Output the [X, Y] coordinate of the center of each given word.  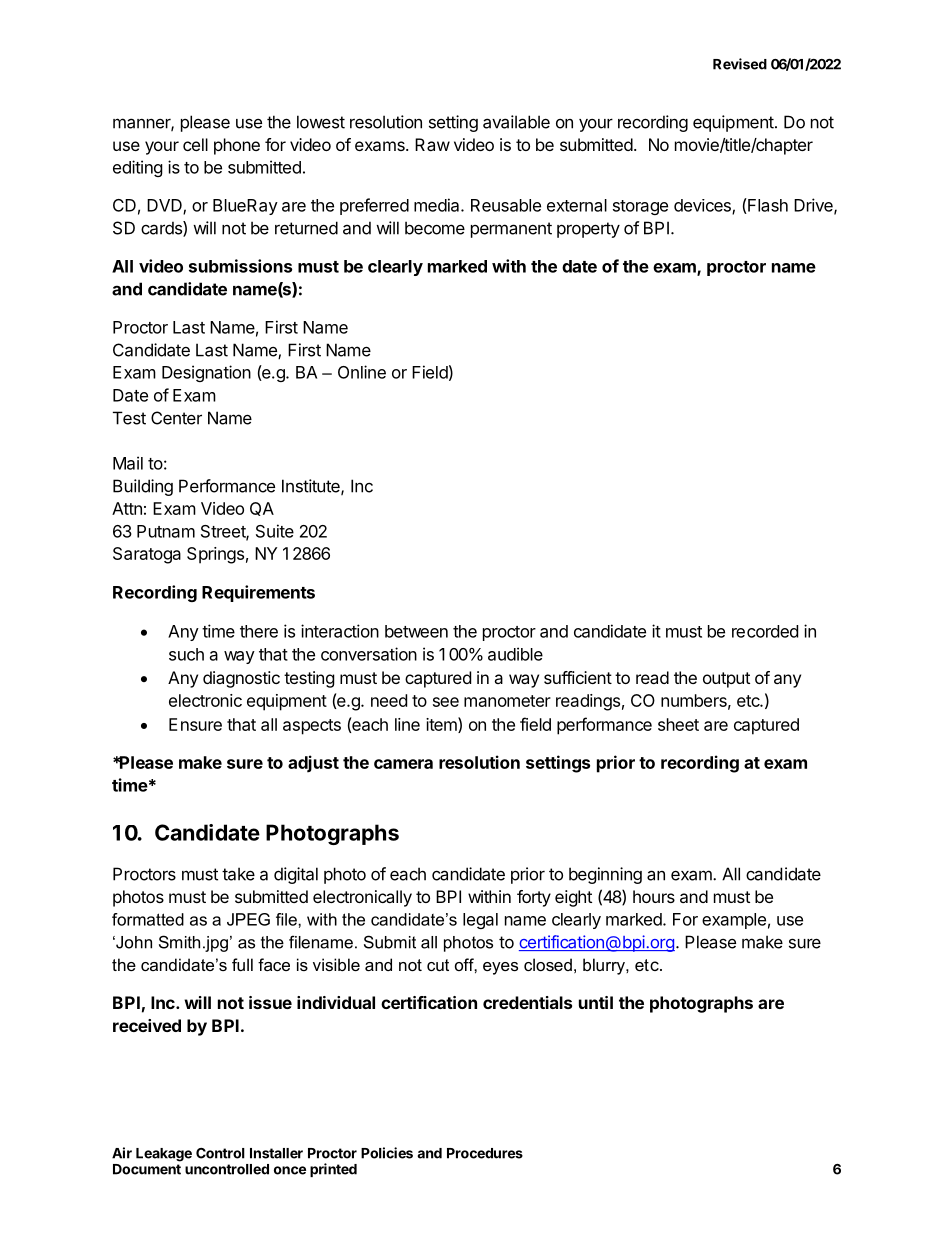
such [186, 654]
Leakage [164, 1155]
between [416, 631]
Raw [432, 144]
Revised [740, 64]
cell [195, 144]
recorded [765, 631]
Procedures [485, 1153]
